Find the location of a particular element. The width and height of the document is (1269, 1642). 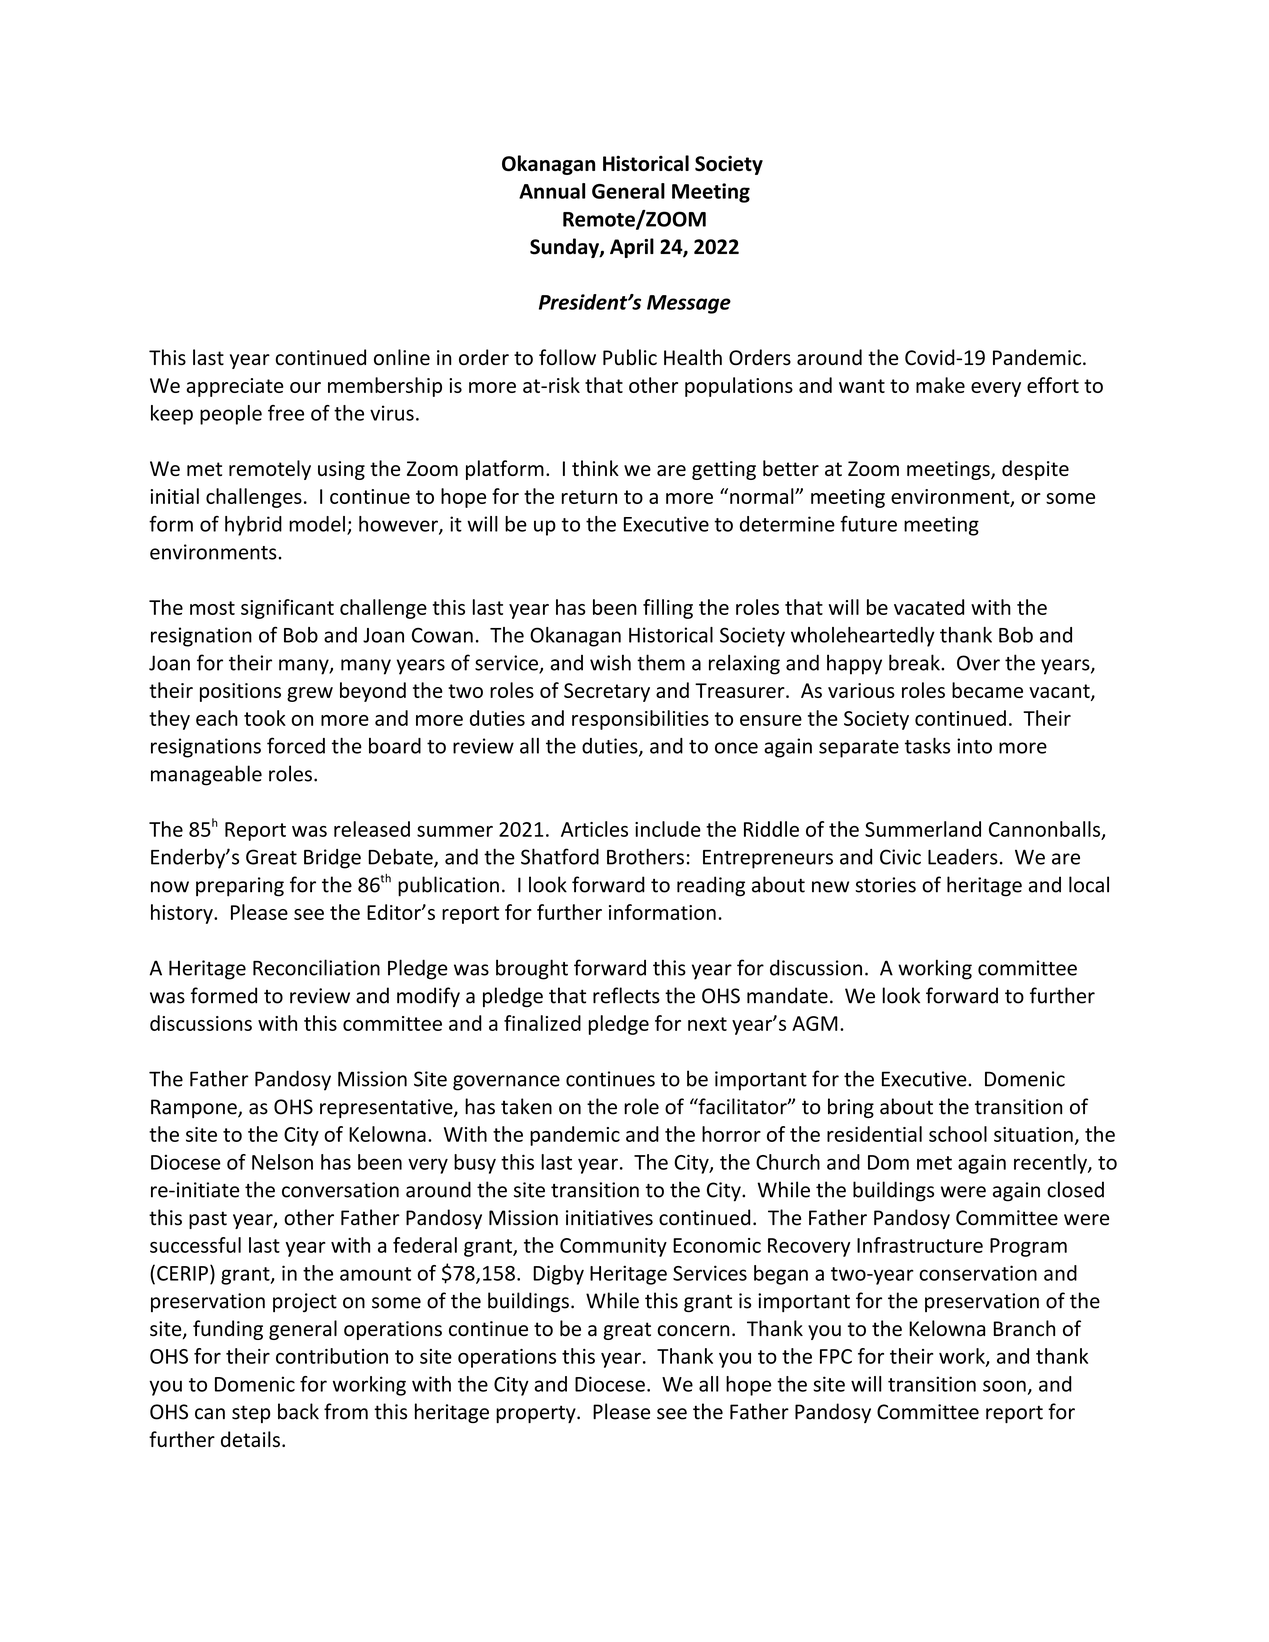

school is located at coordinates (958, 1134).
